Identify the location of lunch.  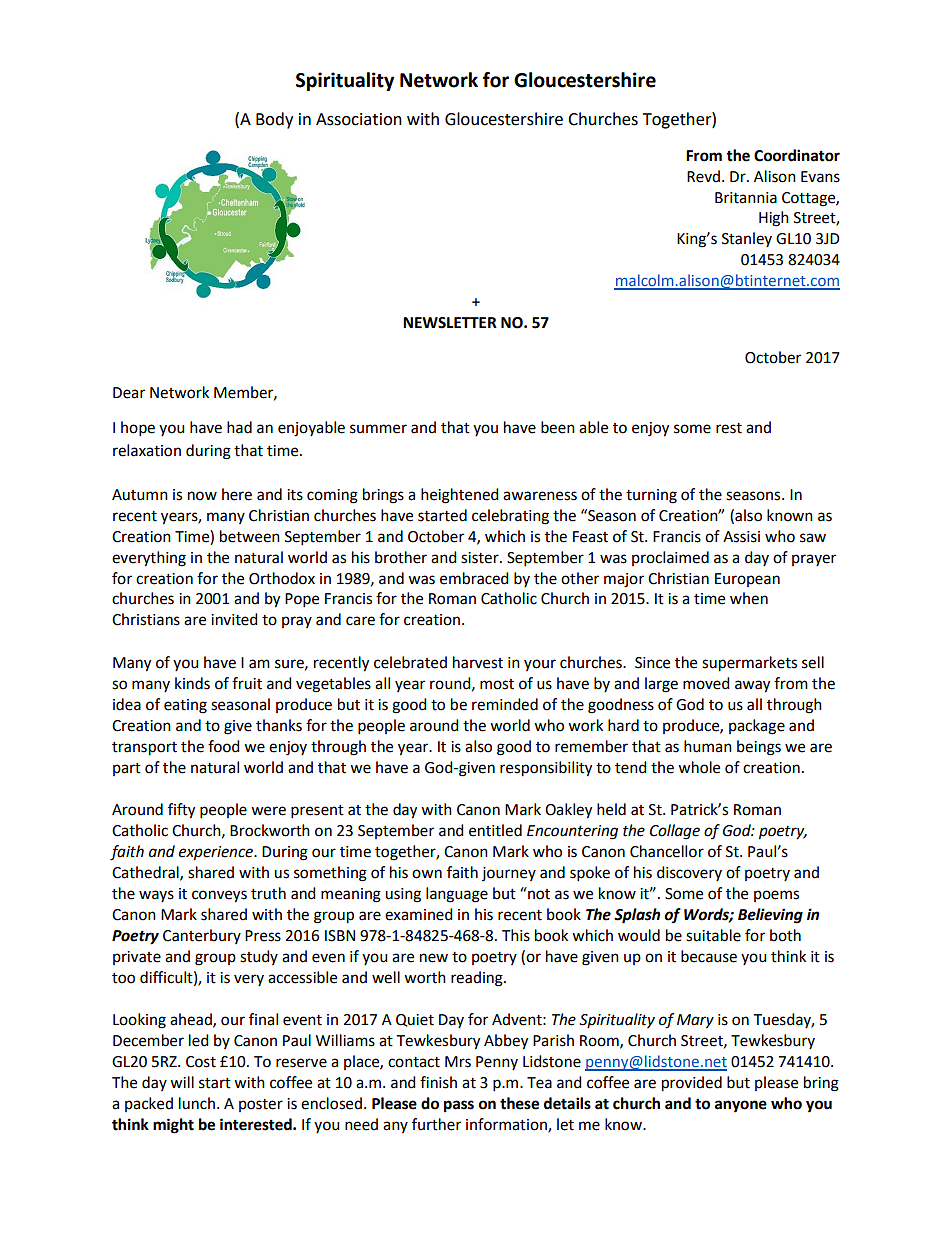
(197, 1103).
